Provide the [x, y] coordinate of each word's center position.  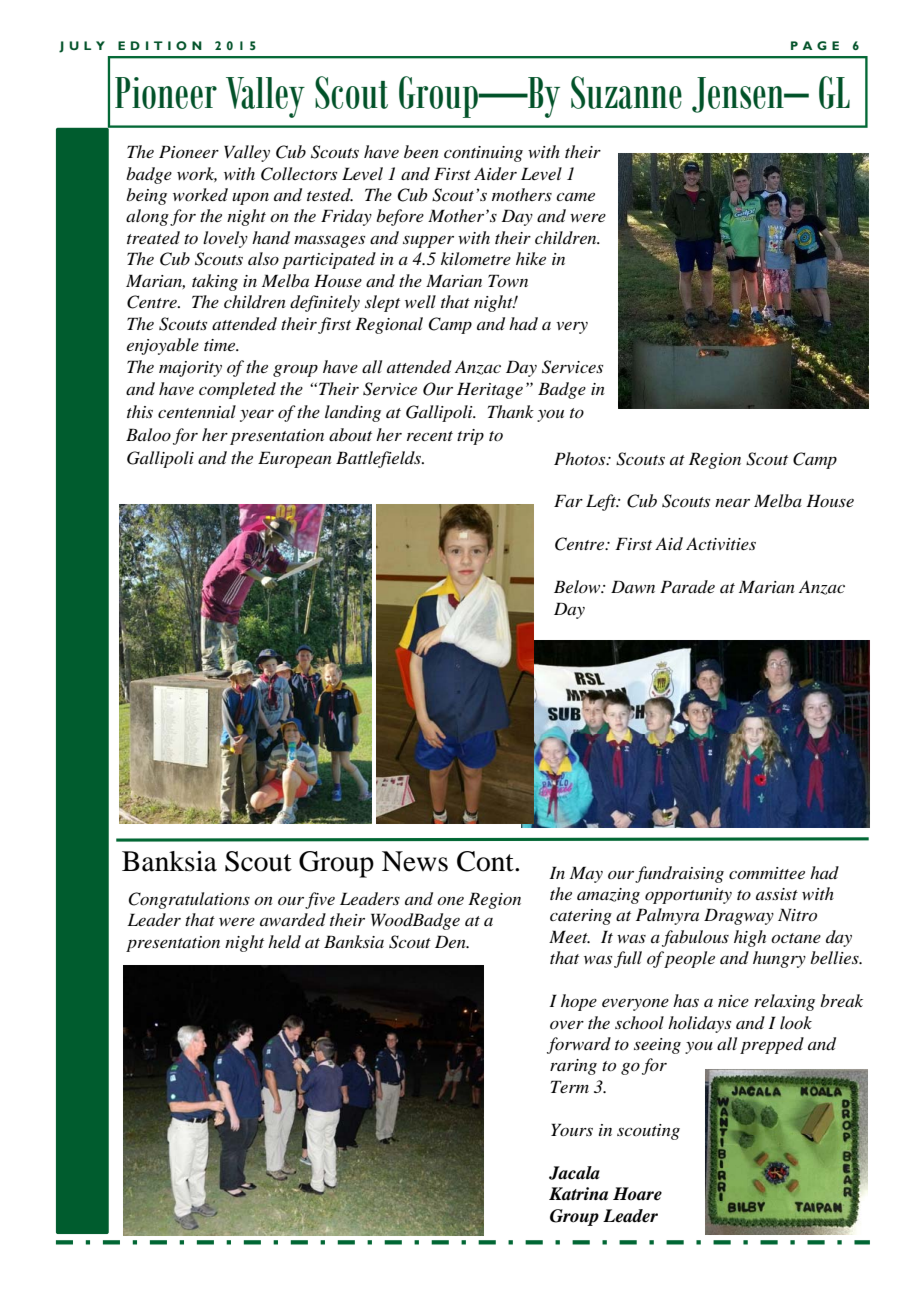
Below [578, 586]
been [421, 151]
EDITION [160, 45]
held [284, 941]
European [295, 459]
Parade [687, 586]
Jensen [739, 95]
